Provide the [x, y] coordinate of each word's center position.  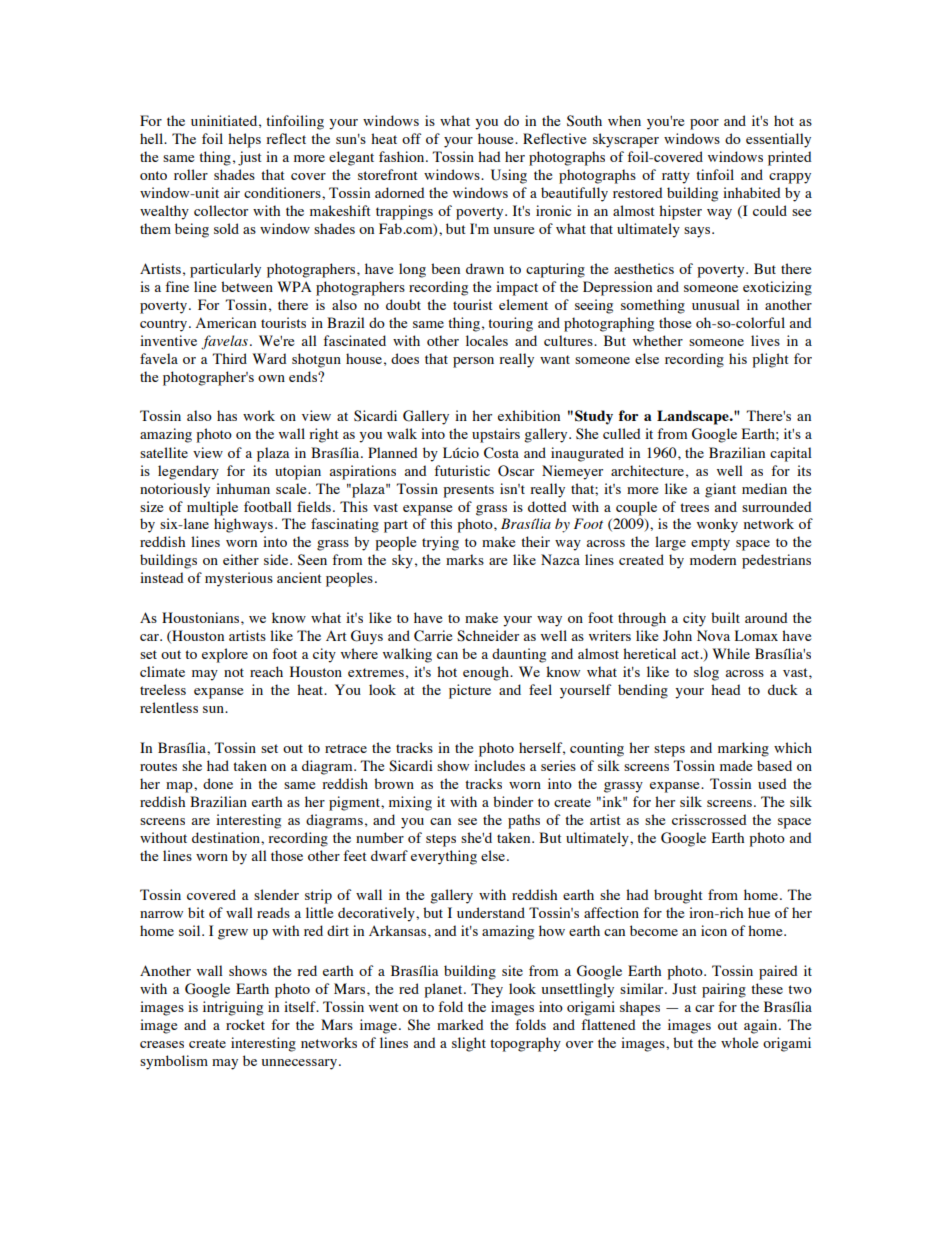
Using [509, 176]
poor [704, 124]
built [725, 617]
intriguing [233, 1008]
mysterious [239, 579]
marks [465, 559]
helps [244, 140]
